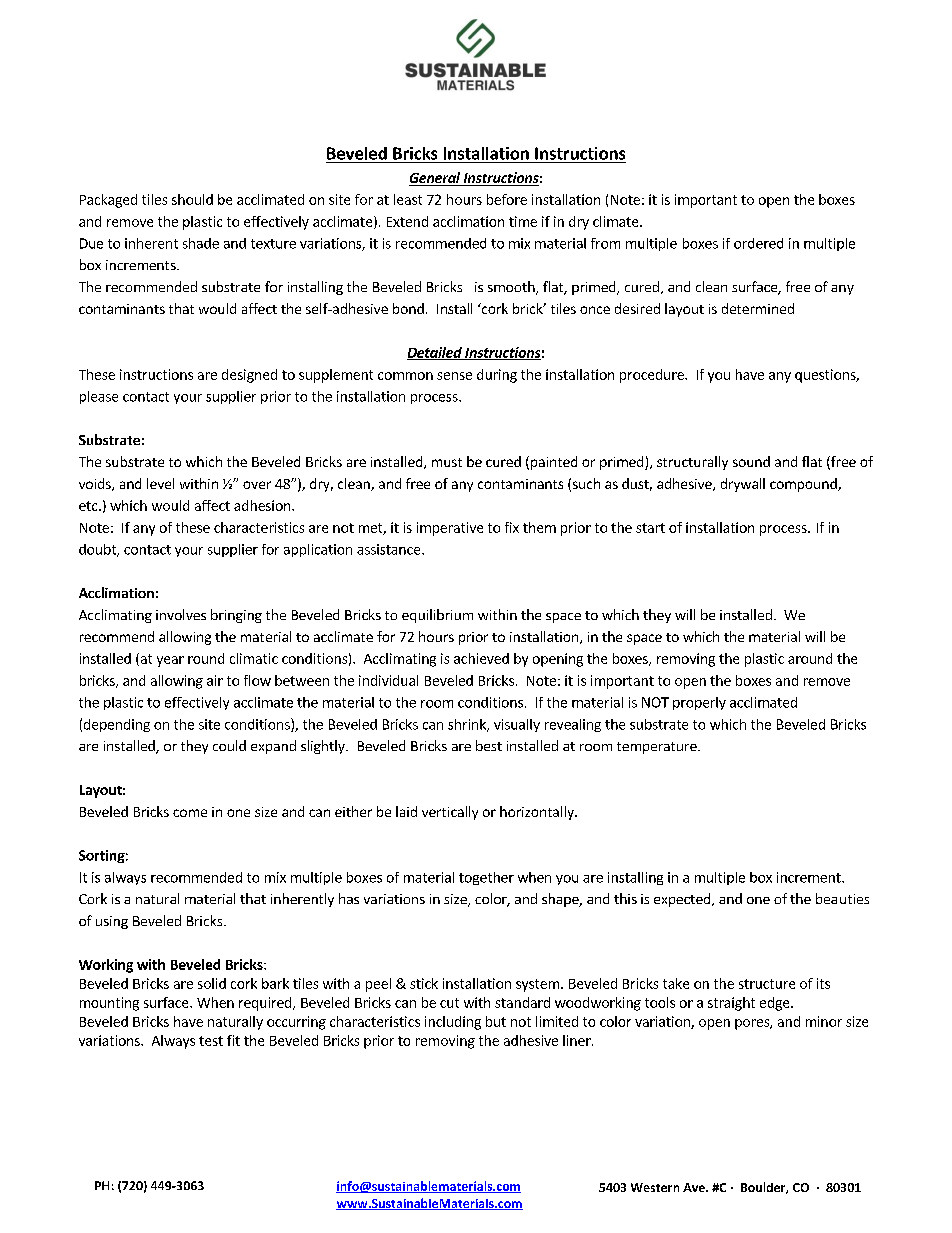 The width and height of the screenshot is (952, 1233). I want to click on achieved, so click(481, 658).
